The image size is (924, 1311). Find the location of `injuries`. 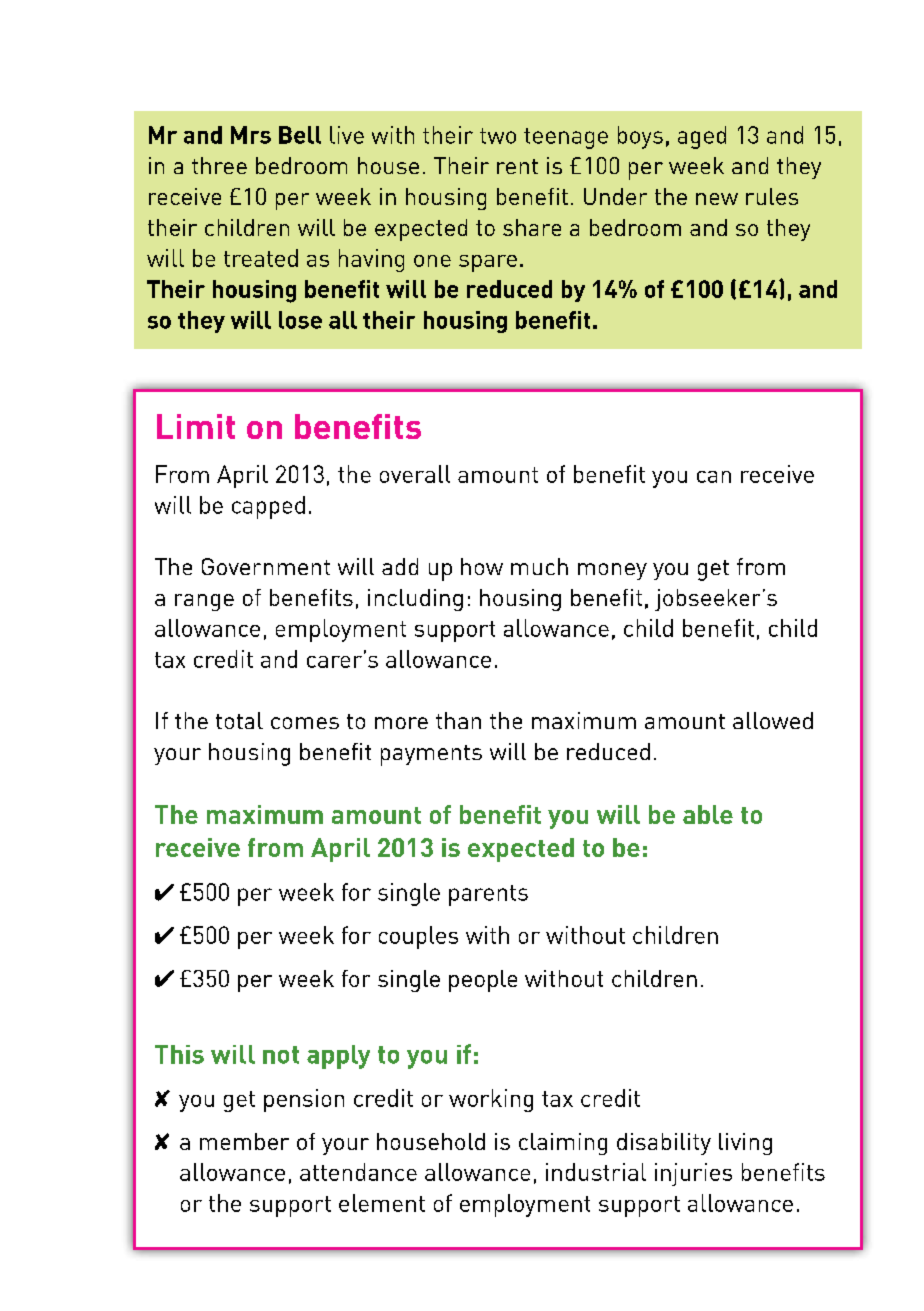

injuries is located at coordinates (693, 1174).
